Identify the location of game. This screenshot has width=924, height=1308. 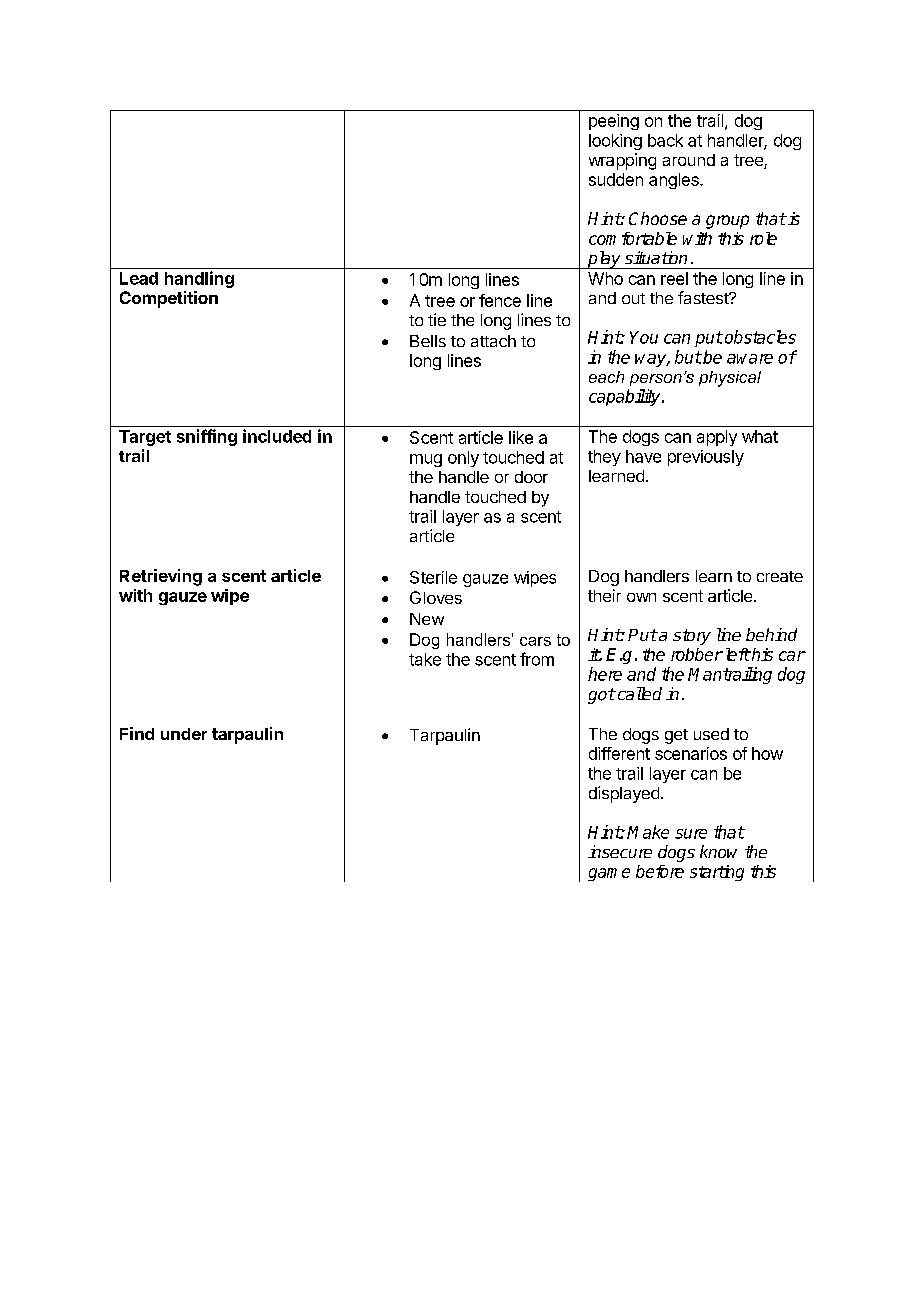
(609, 874).
